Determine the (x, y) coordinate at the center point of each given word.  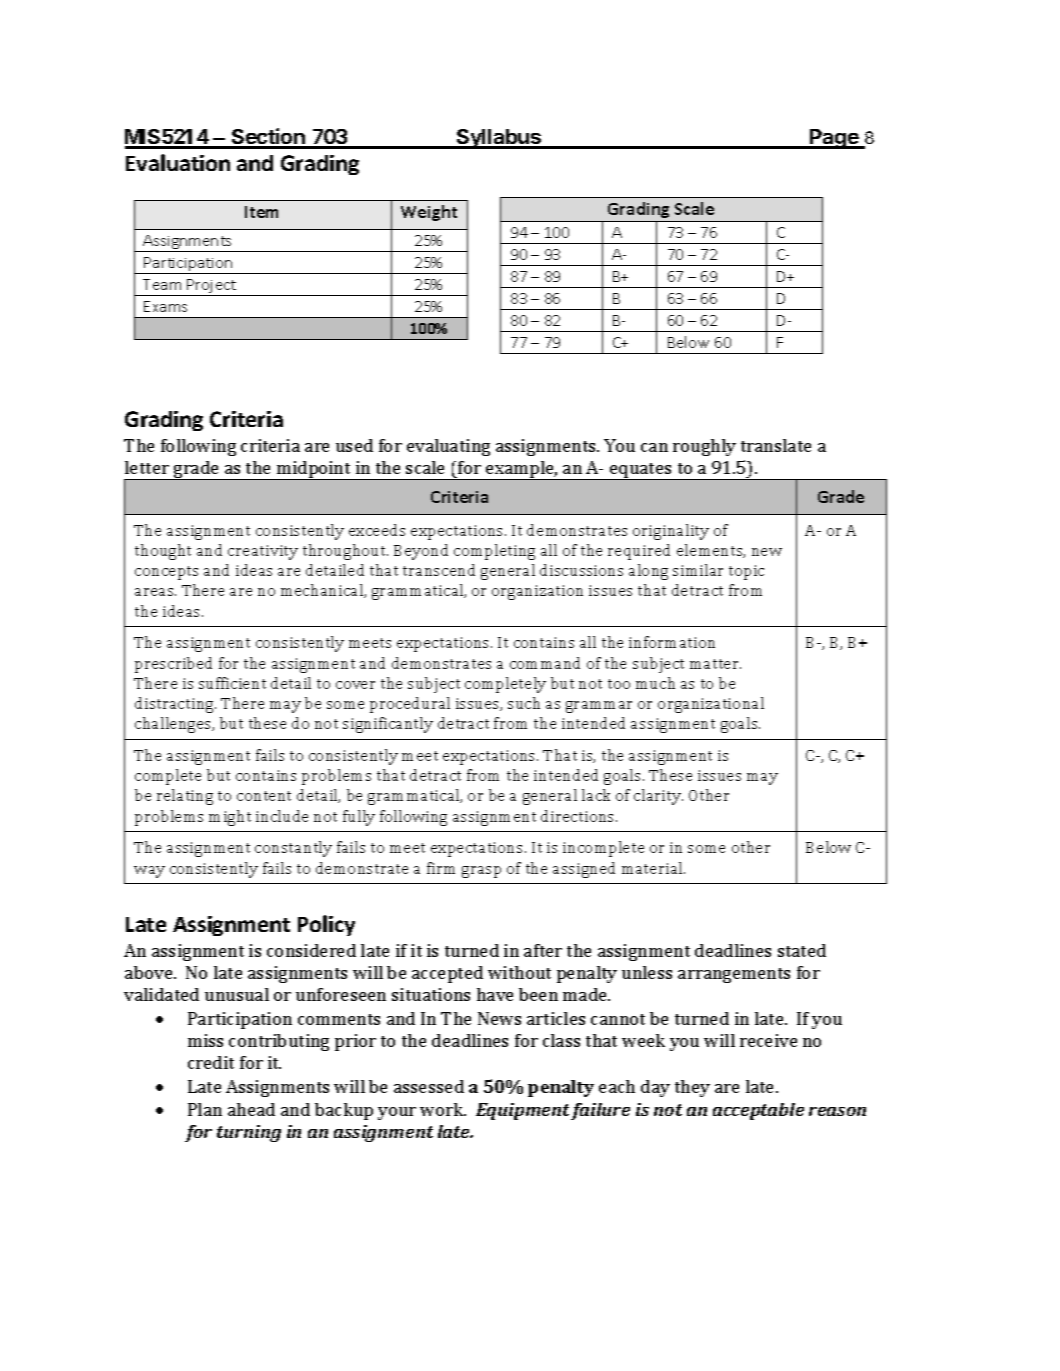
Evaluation (178, 162)
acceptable (758, 1111)
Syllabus (499, 139)
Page (834, 139)
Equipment (522, 1111)
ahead (251, 1109)
